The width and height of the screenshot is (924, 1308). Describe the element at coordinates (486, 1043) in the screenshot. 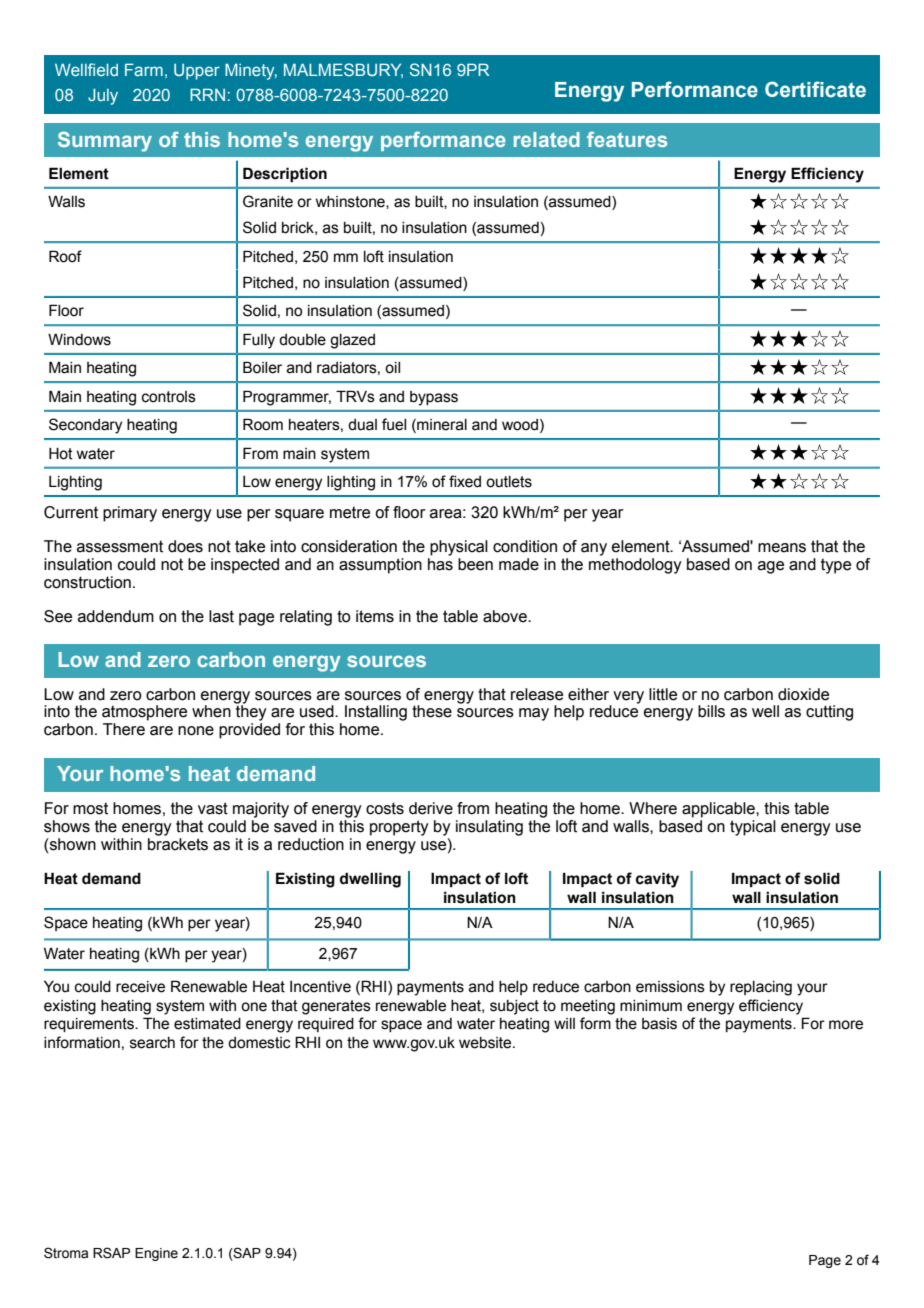

I see `website` at that location.
